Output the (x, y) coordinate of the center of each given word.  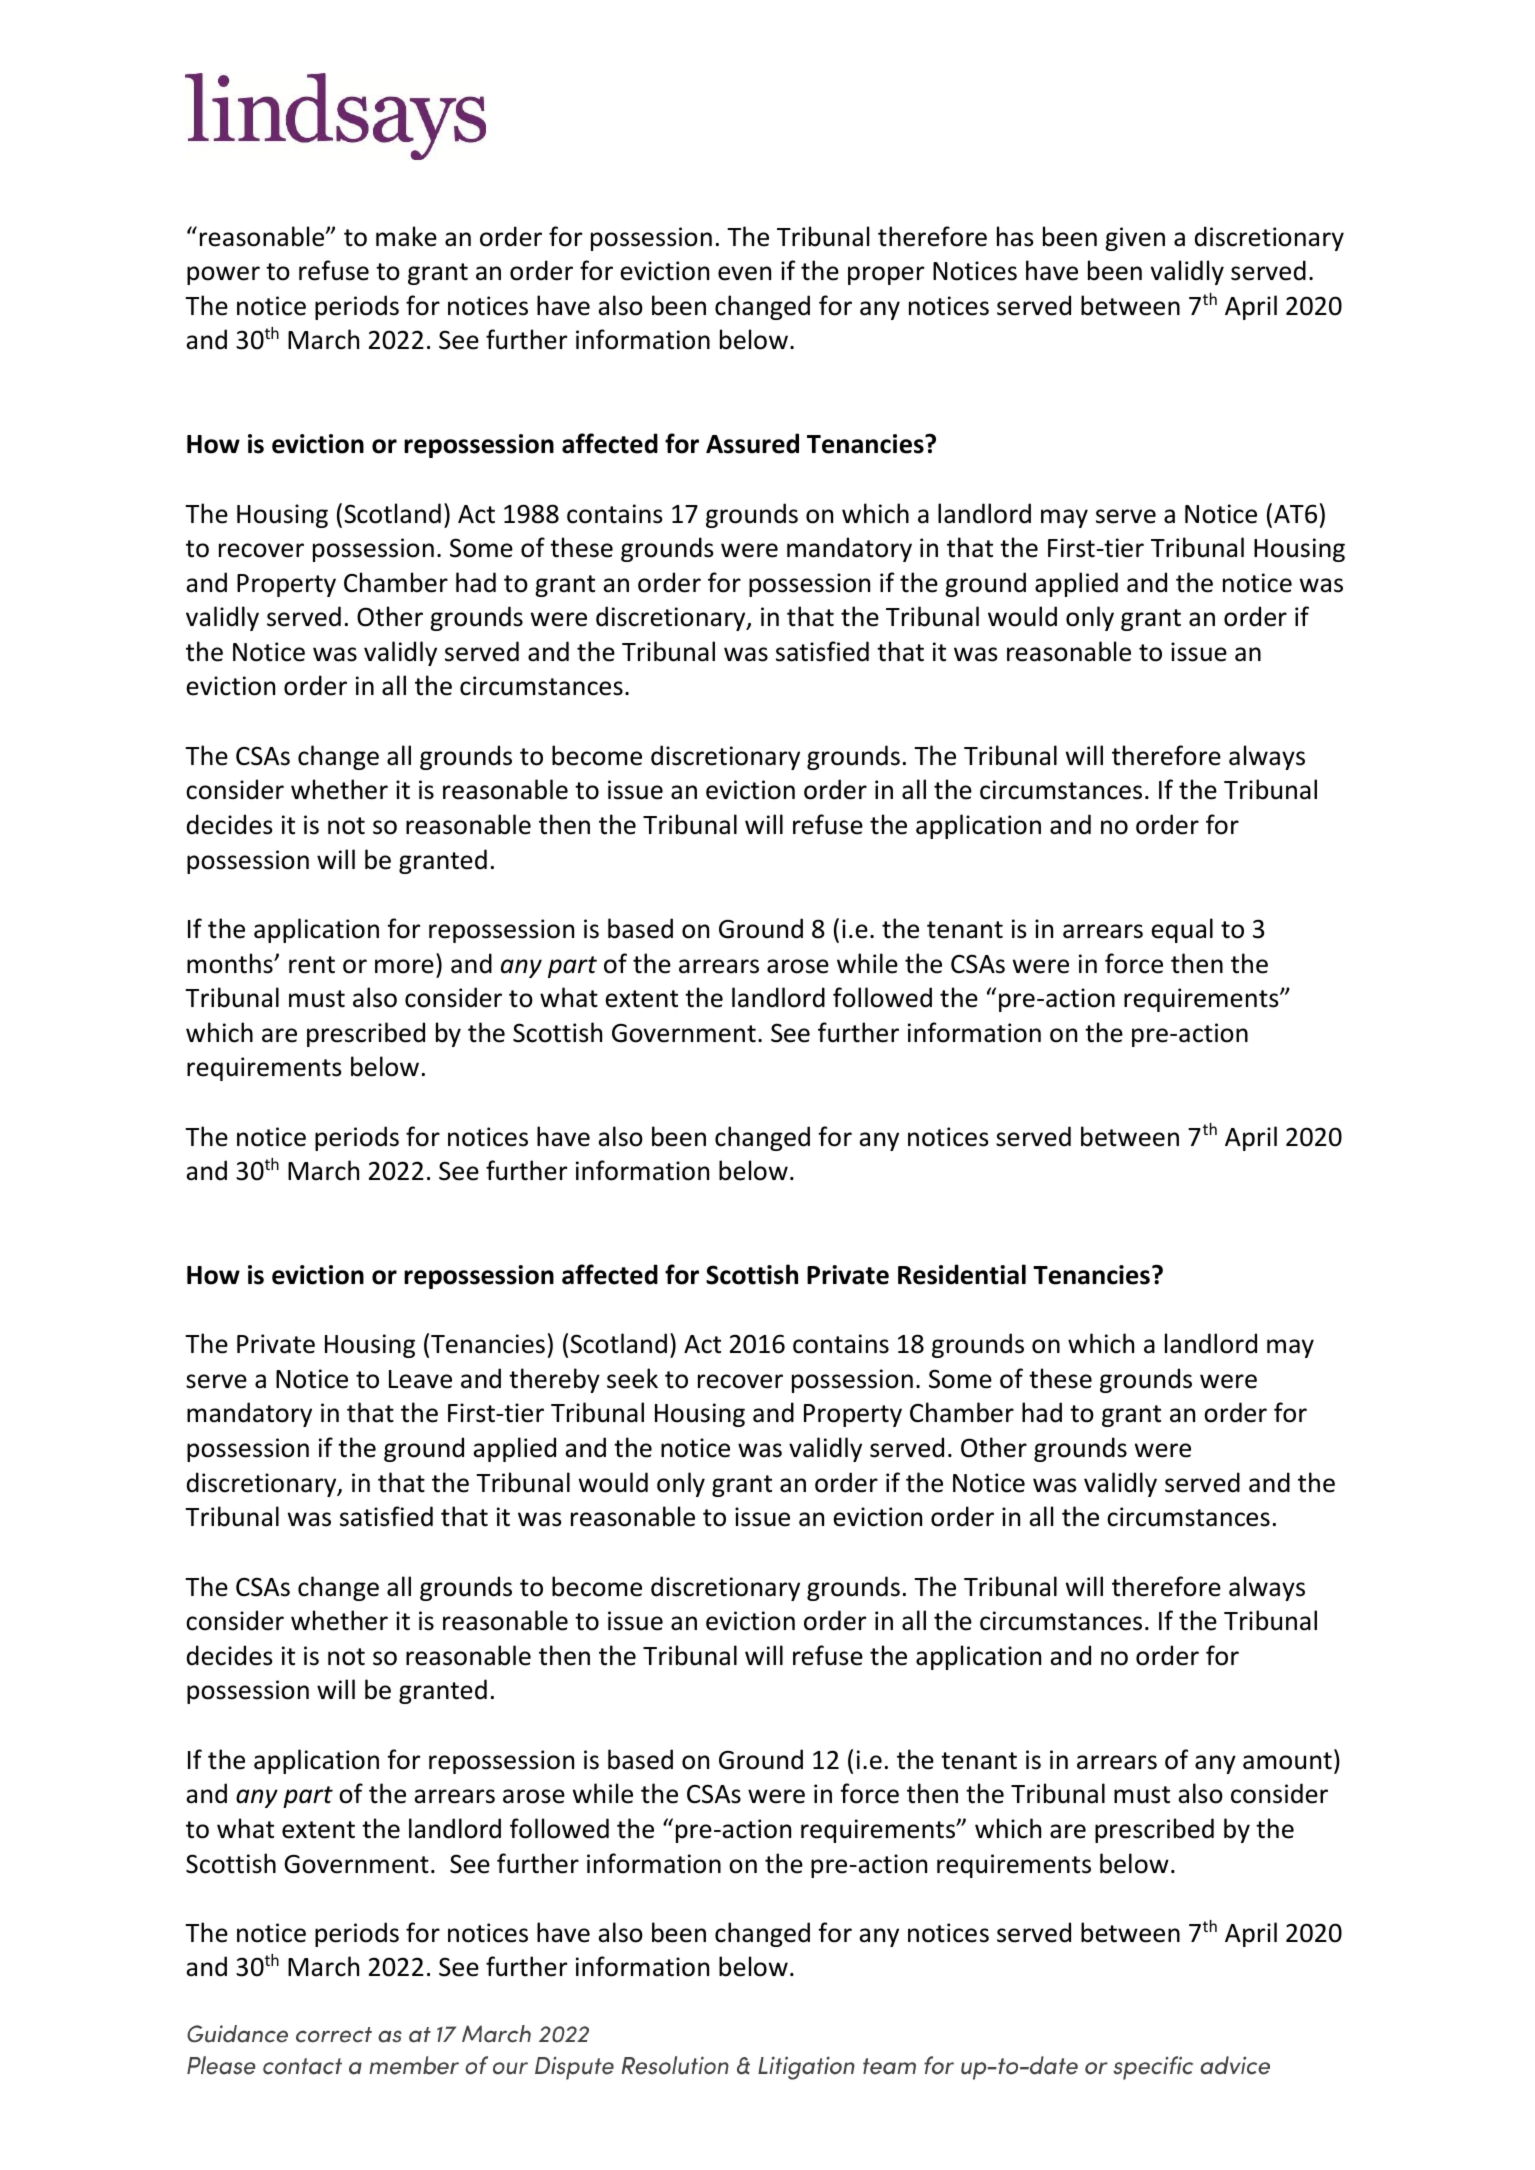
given (1135, 239)
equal (1182, 930)
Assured (752, 443)
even (744, 273)
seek (632, 1378)
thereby (554, 1380)
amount (1287, 1761)
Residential (962, 1274)
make (406, 236)
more (404, 966)
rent (312, 965)
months (231, 963)
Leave (420, 1379)
